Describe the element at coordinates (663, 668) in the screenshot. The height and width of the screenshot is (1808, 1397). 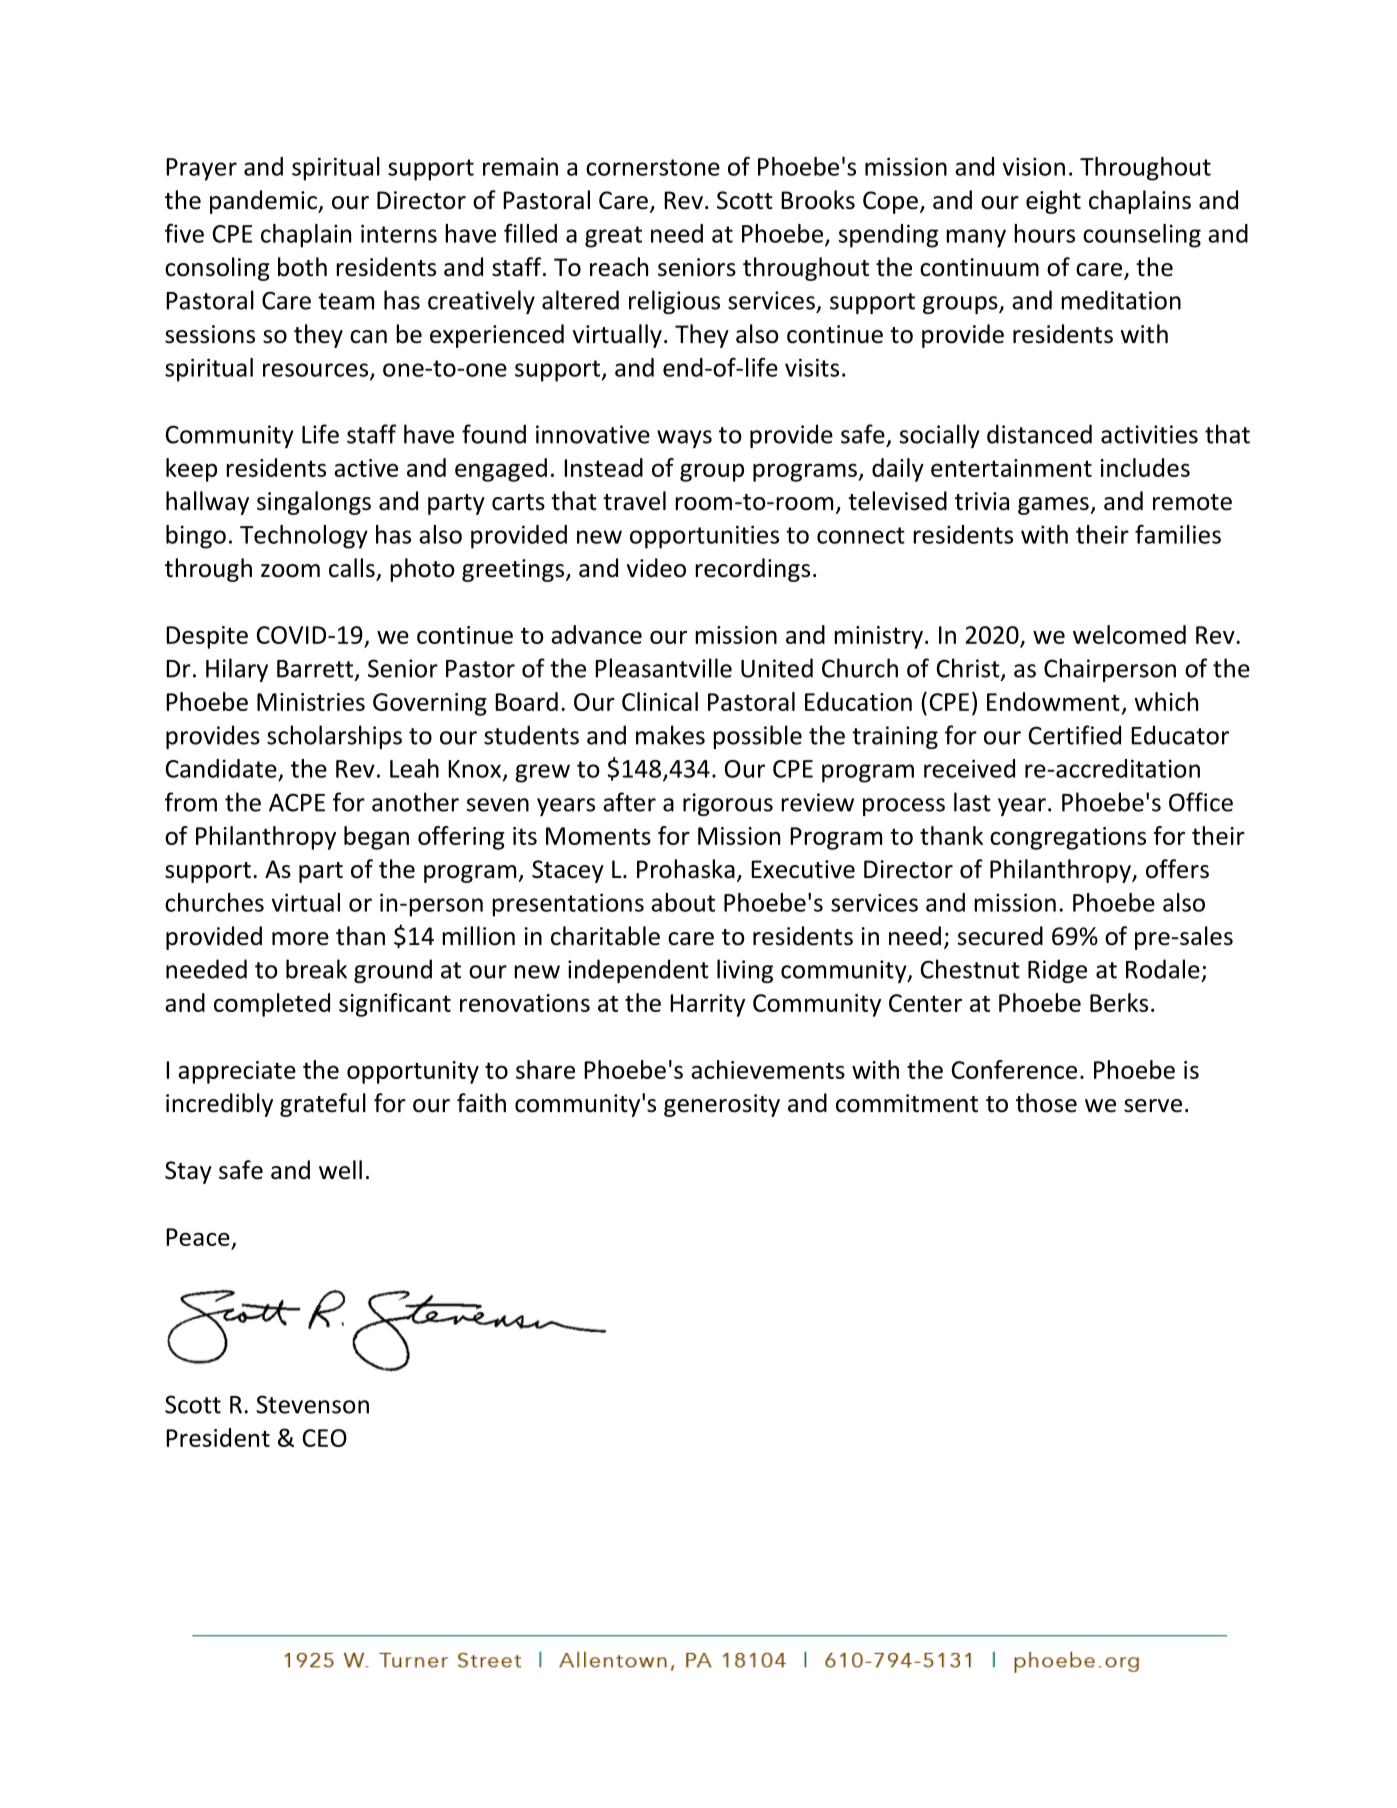
I see `Pleasantville` at that location.
